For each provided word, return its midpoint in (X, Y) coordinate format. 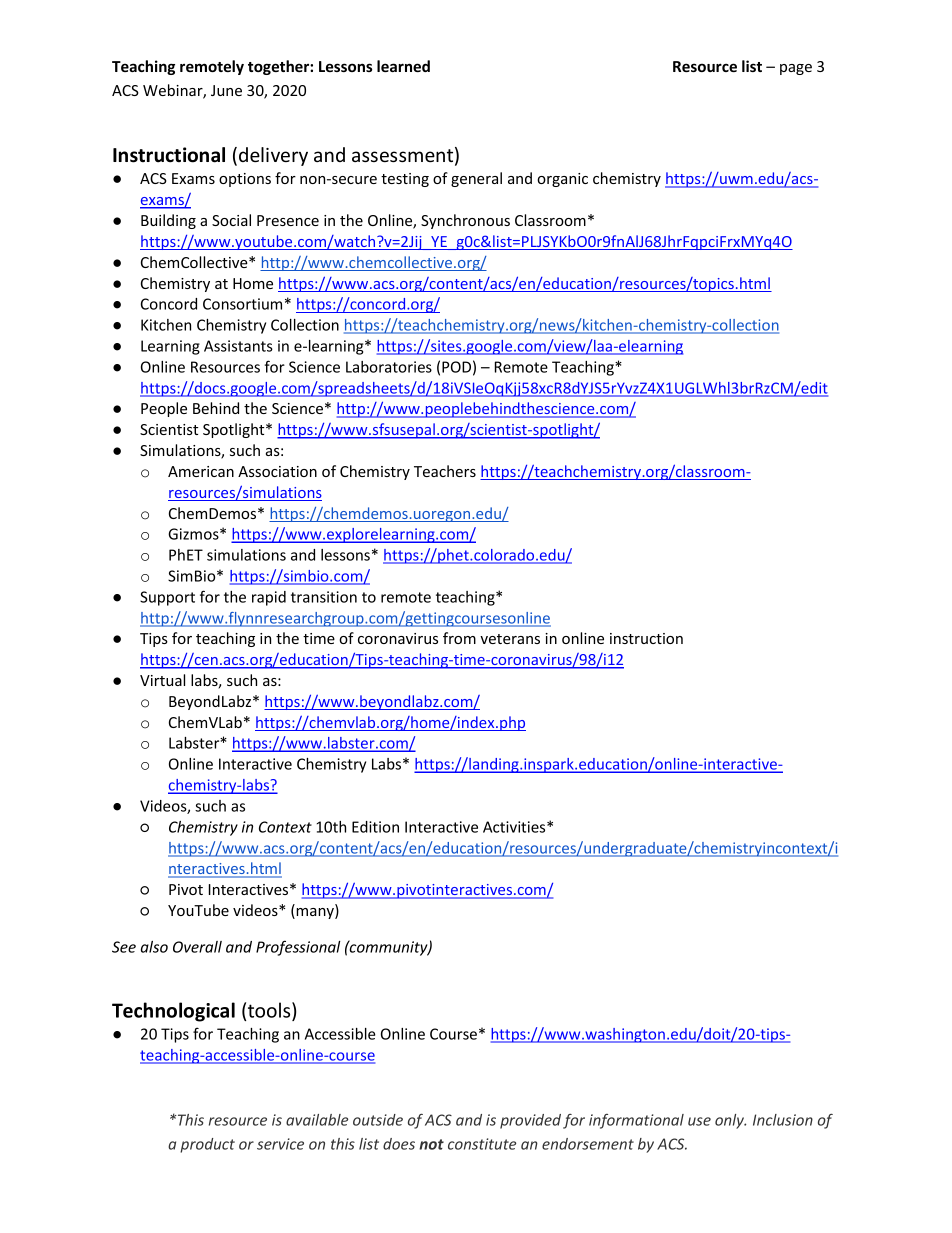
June (226, 90)
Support (167, 598)
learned (403, 66)
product (207, 1145)
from (459, 638)
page (796, 69)
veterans (510, 639)
